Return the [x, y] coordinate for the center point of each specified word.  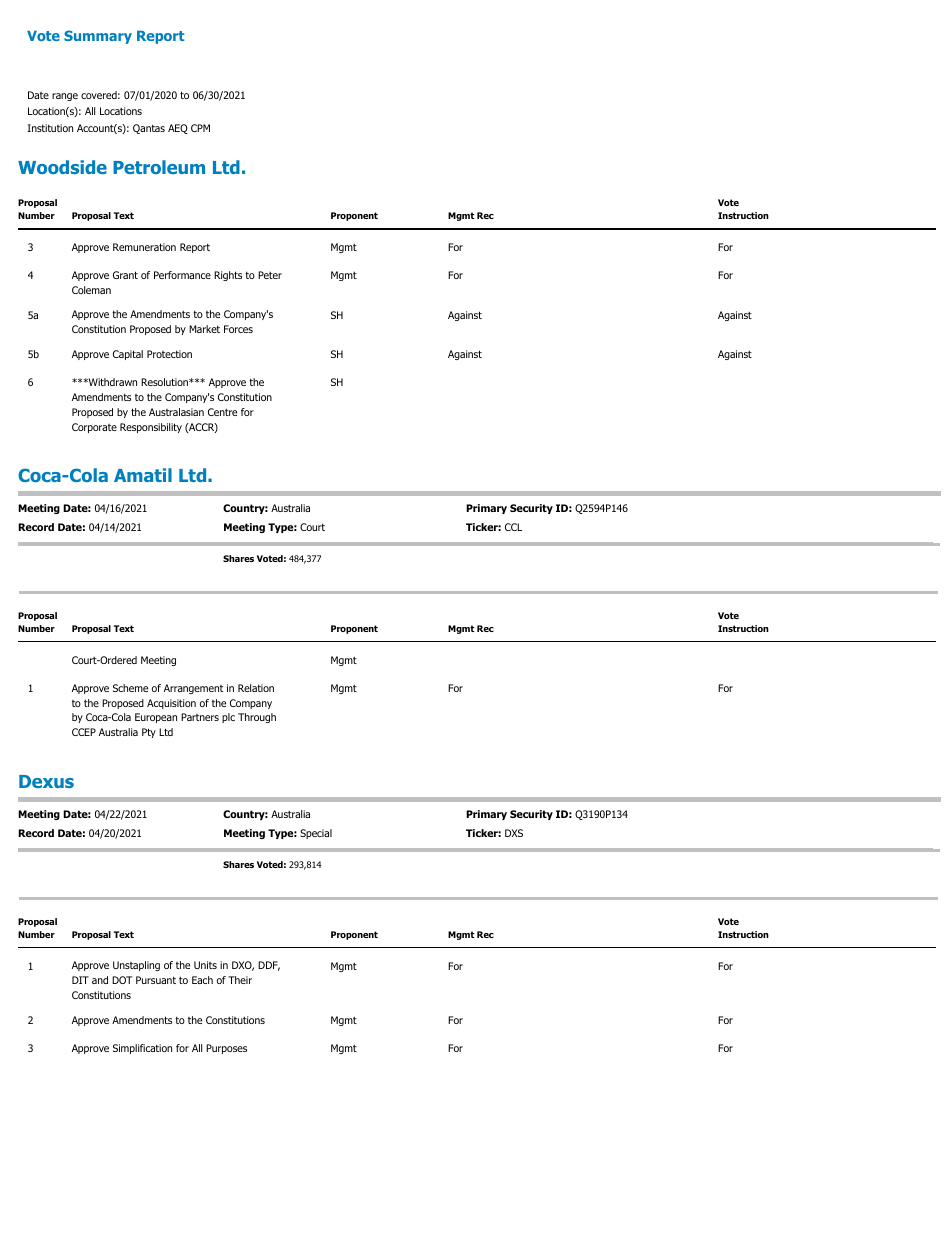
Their [240, 980]
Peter [270, 275]
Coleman [91, 290]
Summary [98, 37]
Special [316, 834]
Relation [256, 688]
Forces [238, 329]
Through [257, 718]
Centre [222, 412]
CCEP [84, 732]
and [100, 980]
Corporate [94, 428]
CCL [513, 527]
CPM [200, 128]
